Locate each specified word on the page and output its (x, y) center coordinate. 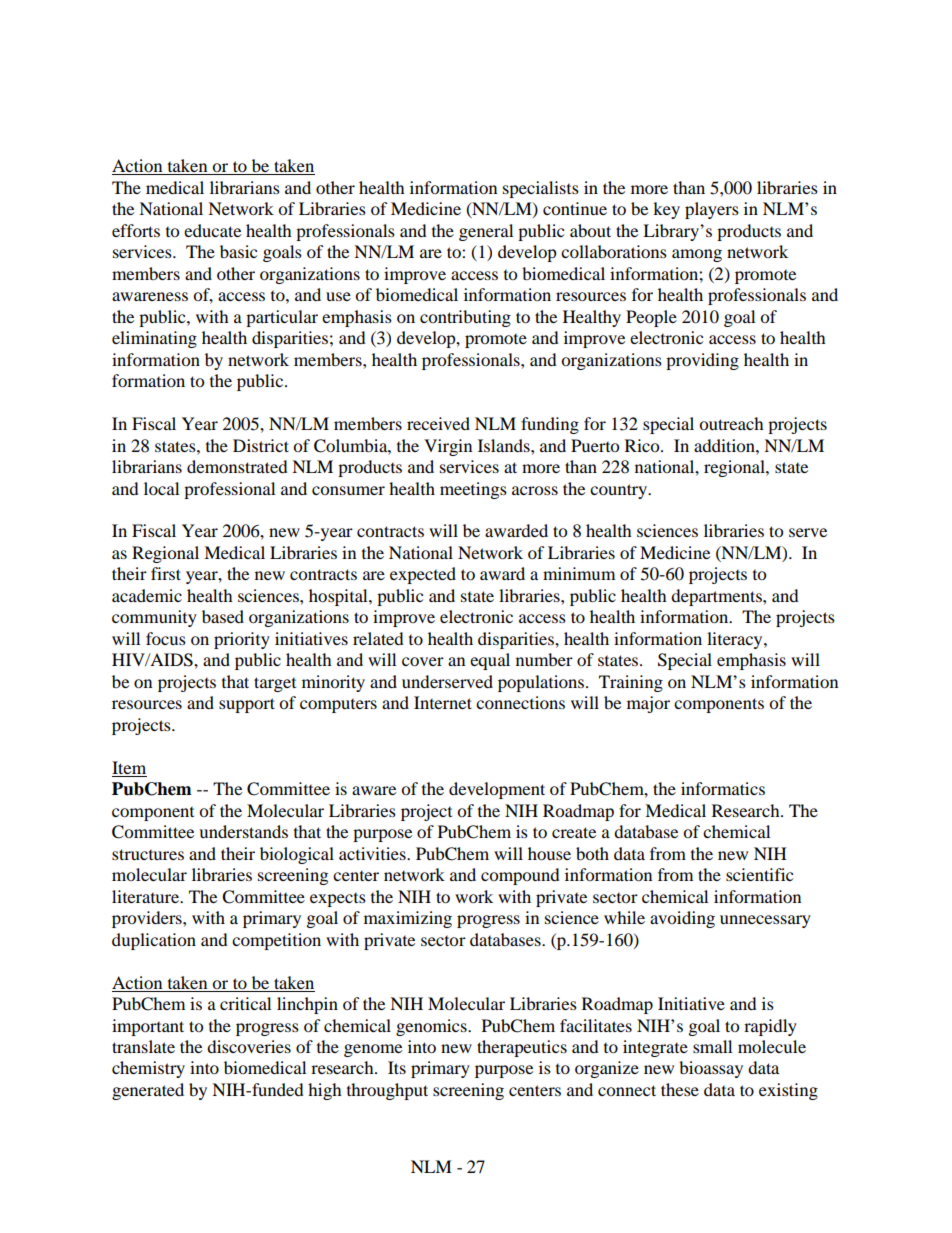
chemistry (148, 1069)
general (486, 232)
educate (212, 230)
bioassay (711, 1069)
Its (397, 1067)
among (697, 255)
